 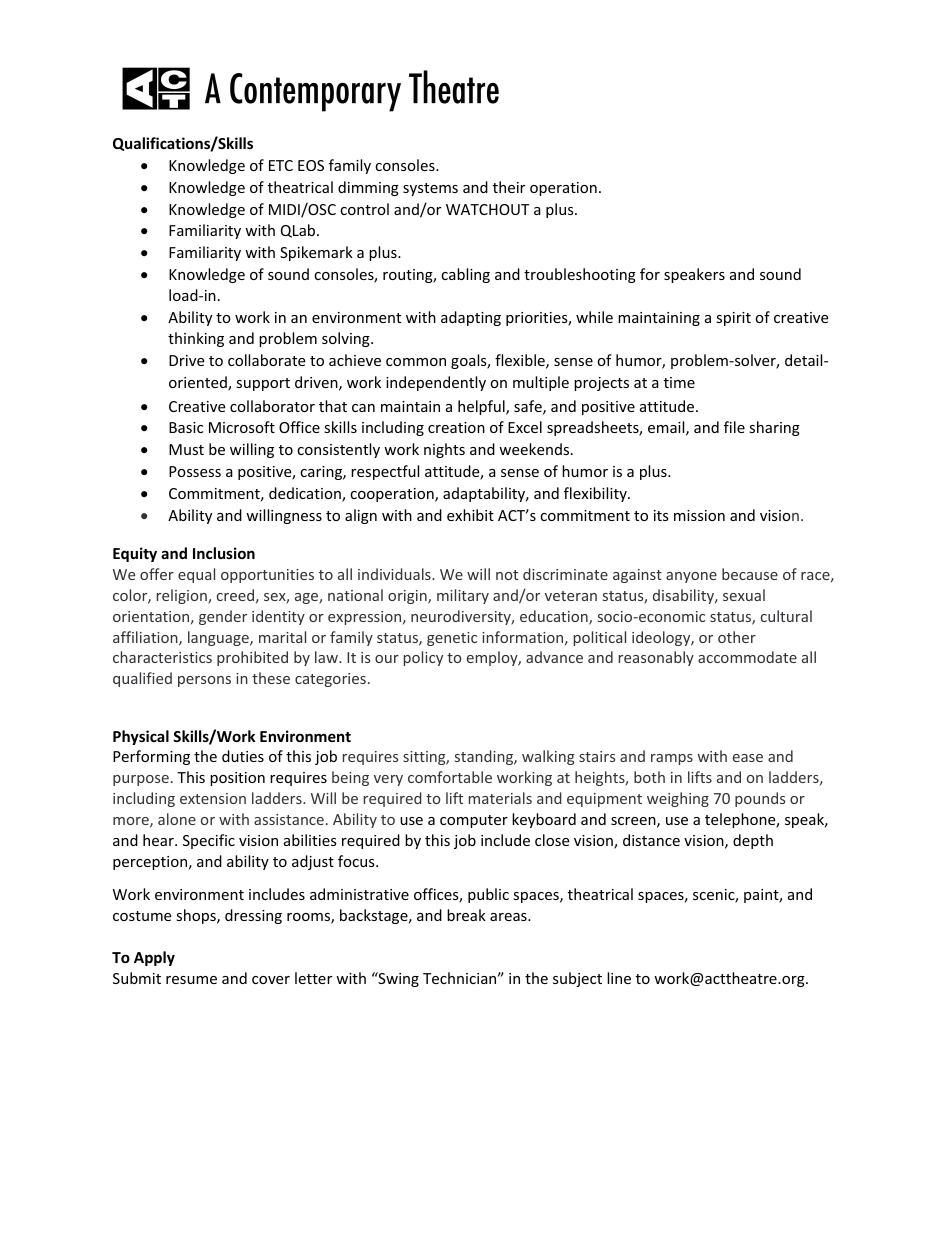 What do you see at coordinates (580, 275) in the page?
I see `troubleshooting` at bounding box center [580, 275].
